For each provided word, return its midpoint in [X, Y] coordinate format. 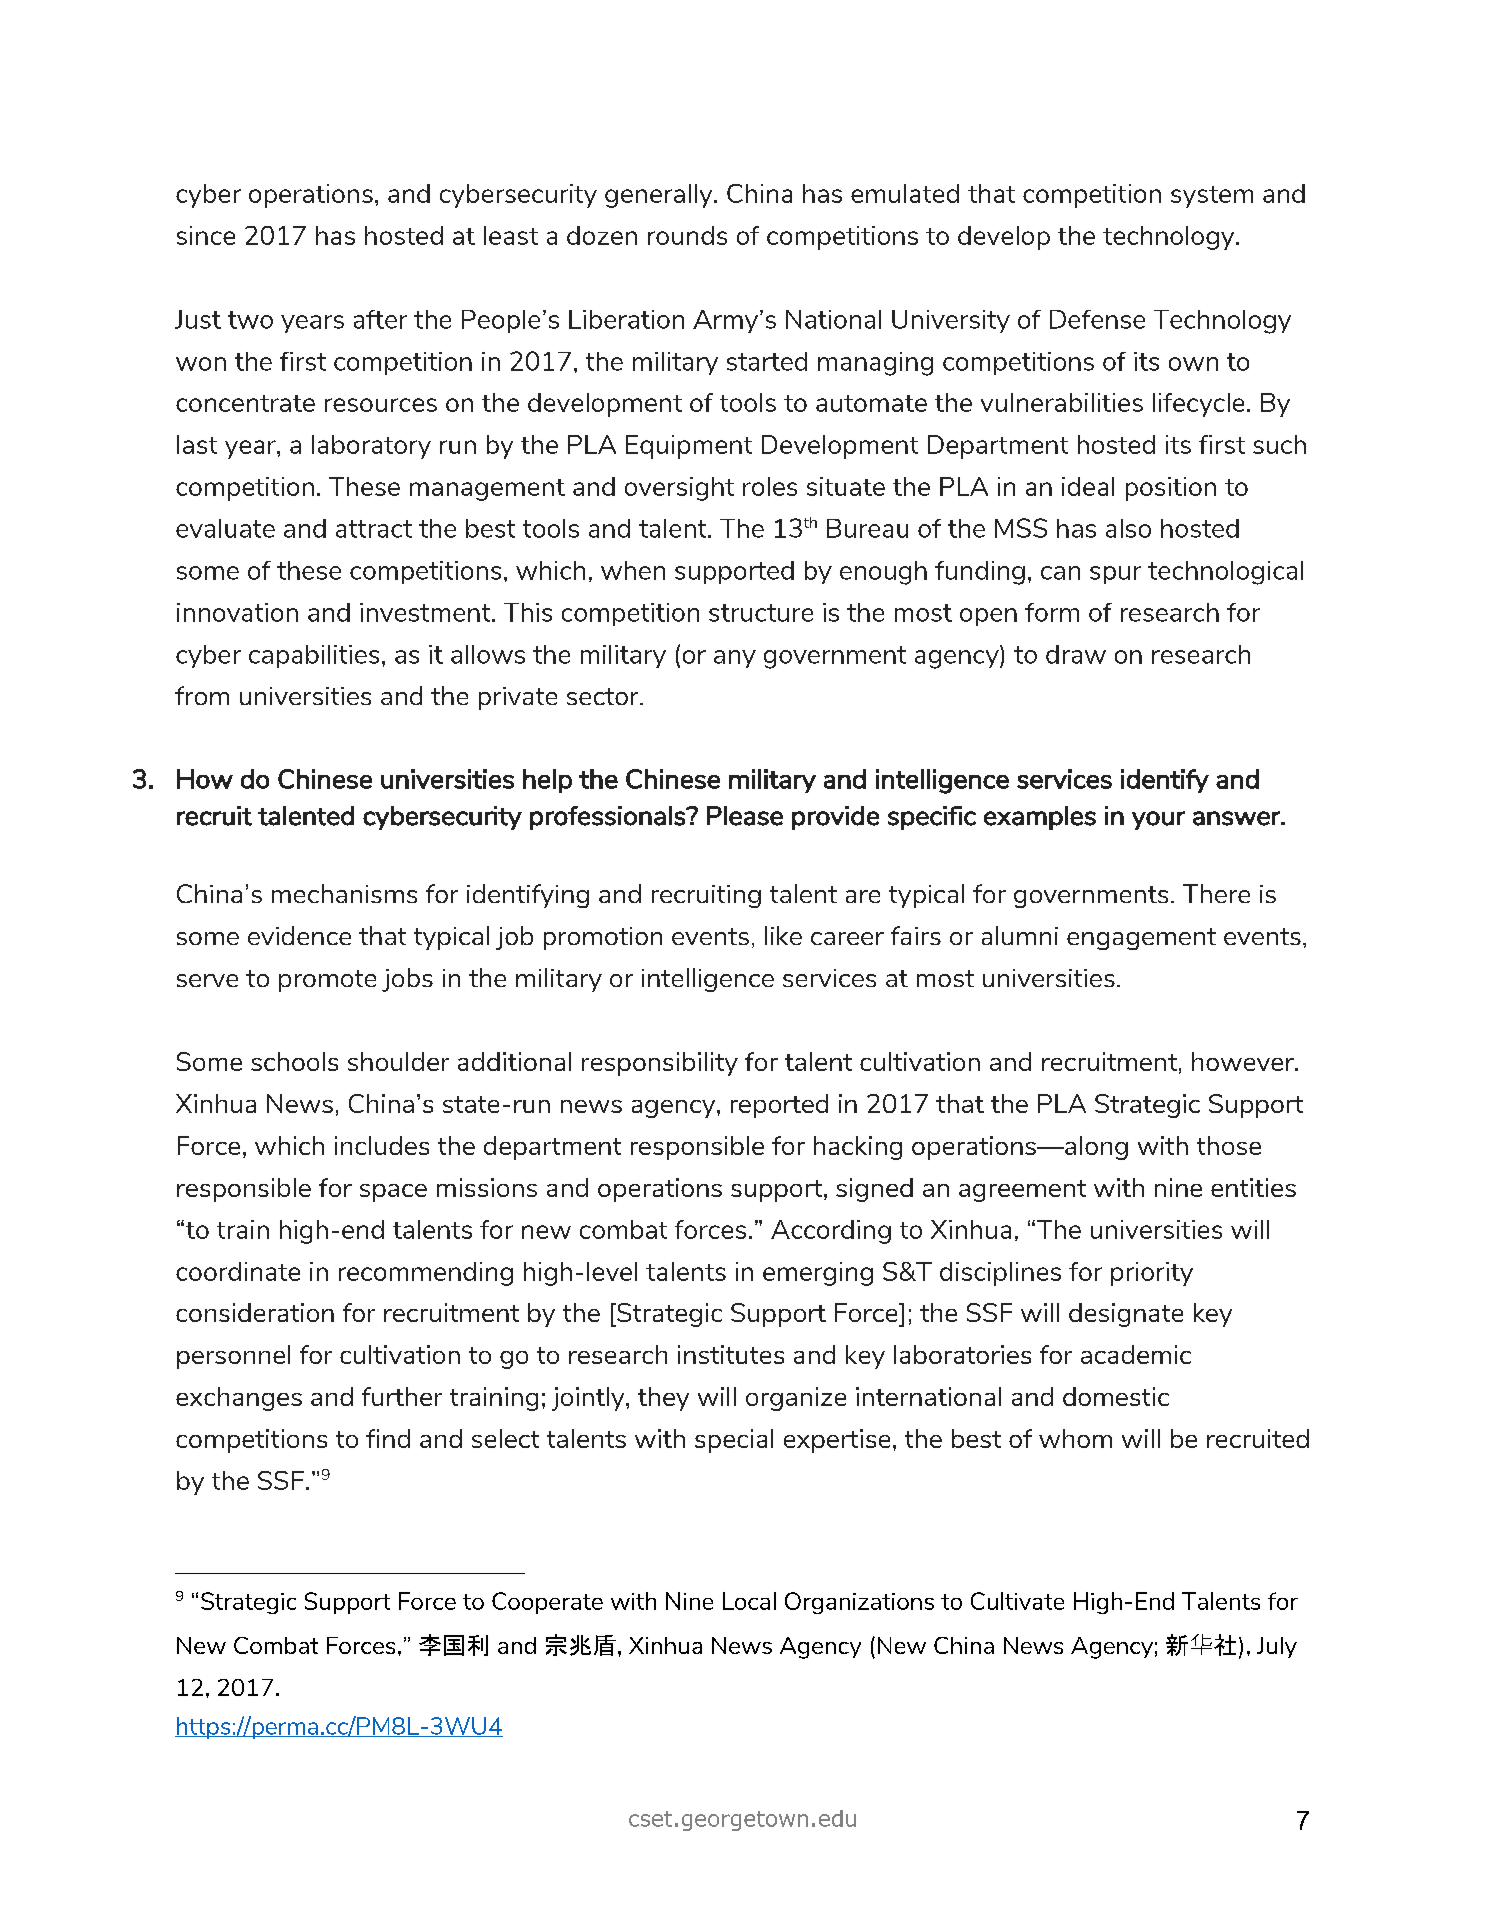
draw [1076, 654]
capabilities [314, 656]
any [735, 659]
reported [779, 1106]
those [1229, 1145]
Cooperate [547, 1603]
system [1212, 197]
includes [382, 1145]
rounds [687, 235]
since [206, 235]
